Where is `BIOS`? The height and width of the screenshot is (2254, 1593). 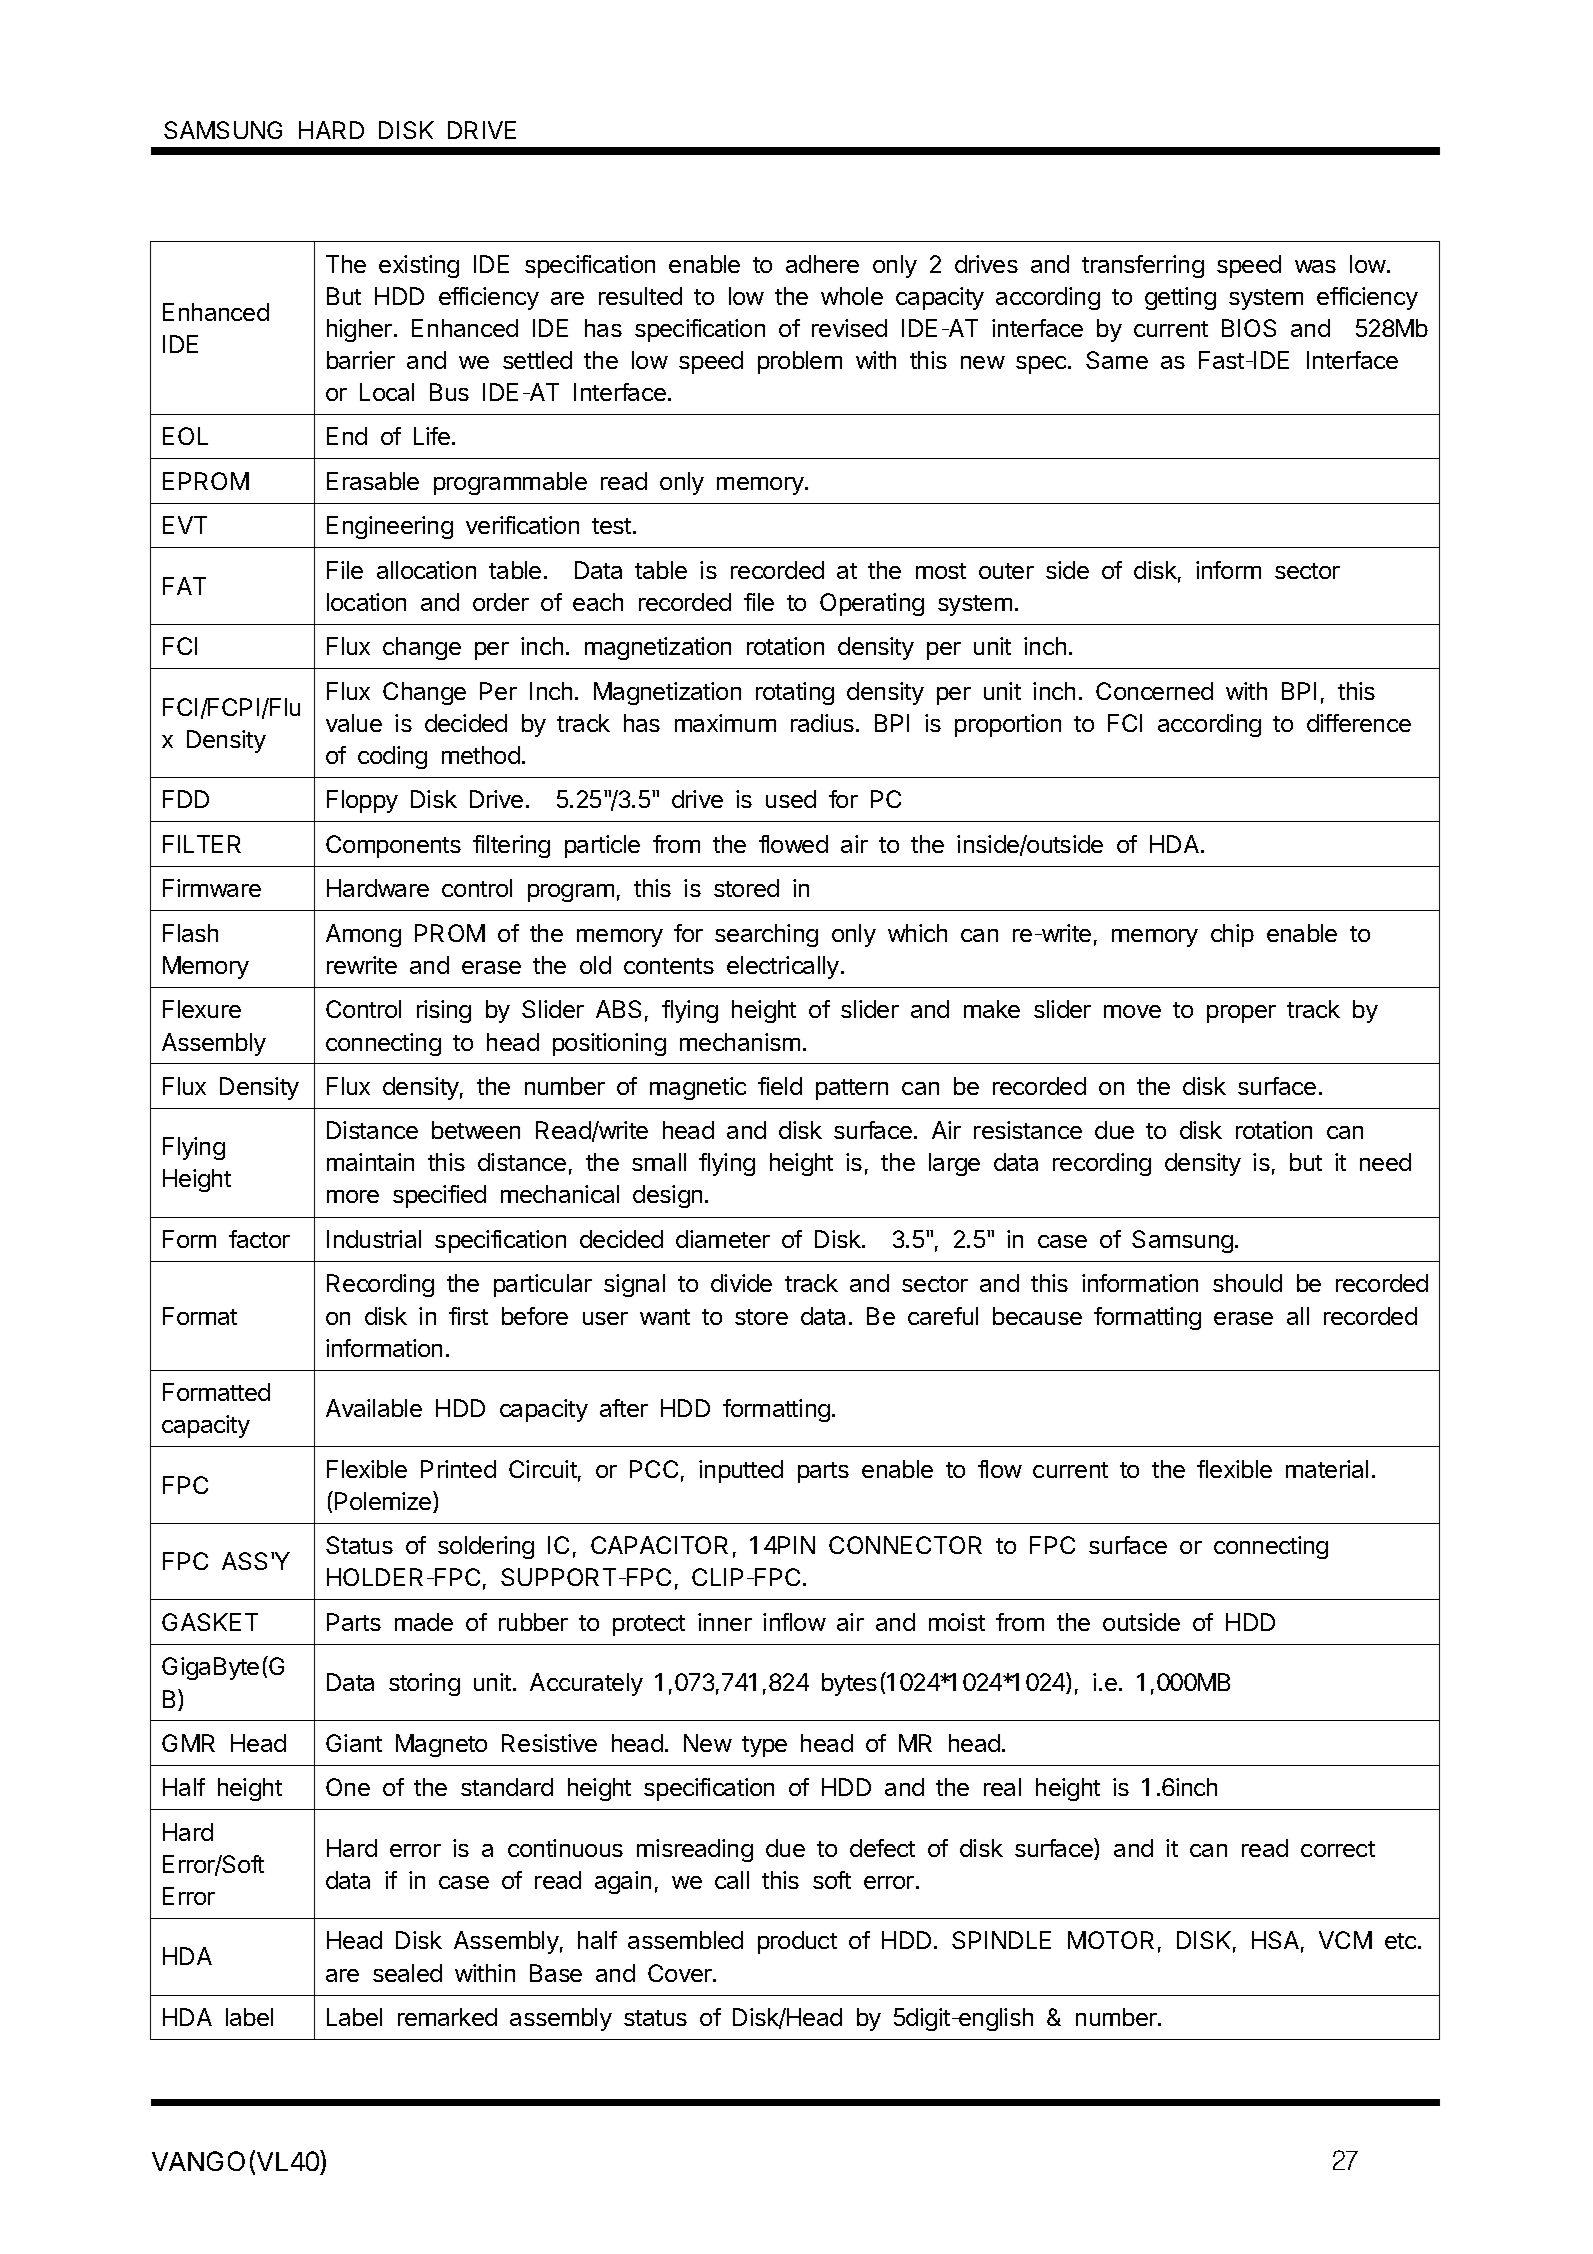
BIOS is located at coordinates (1249, 328).
